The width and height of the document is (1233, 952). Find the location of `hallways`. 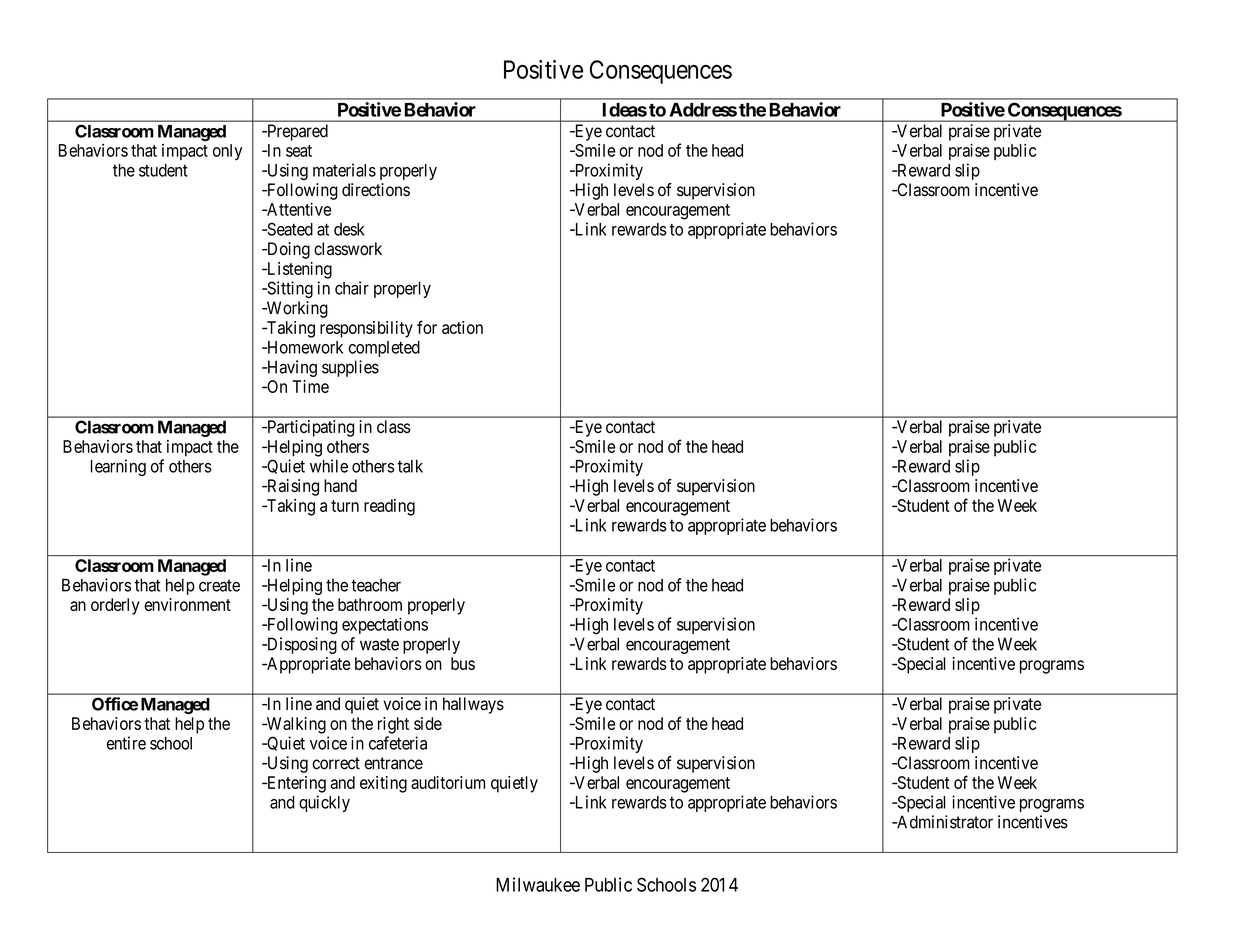

hallways is located at coordinates (473, 705).
